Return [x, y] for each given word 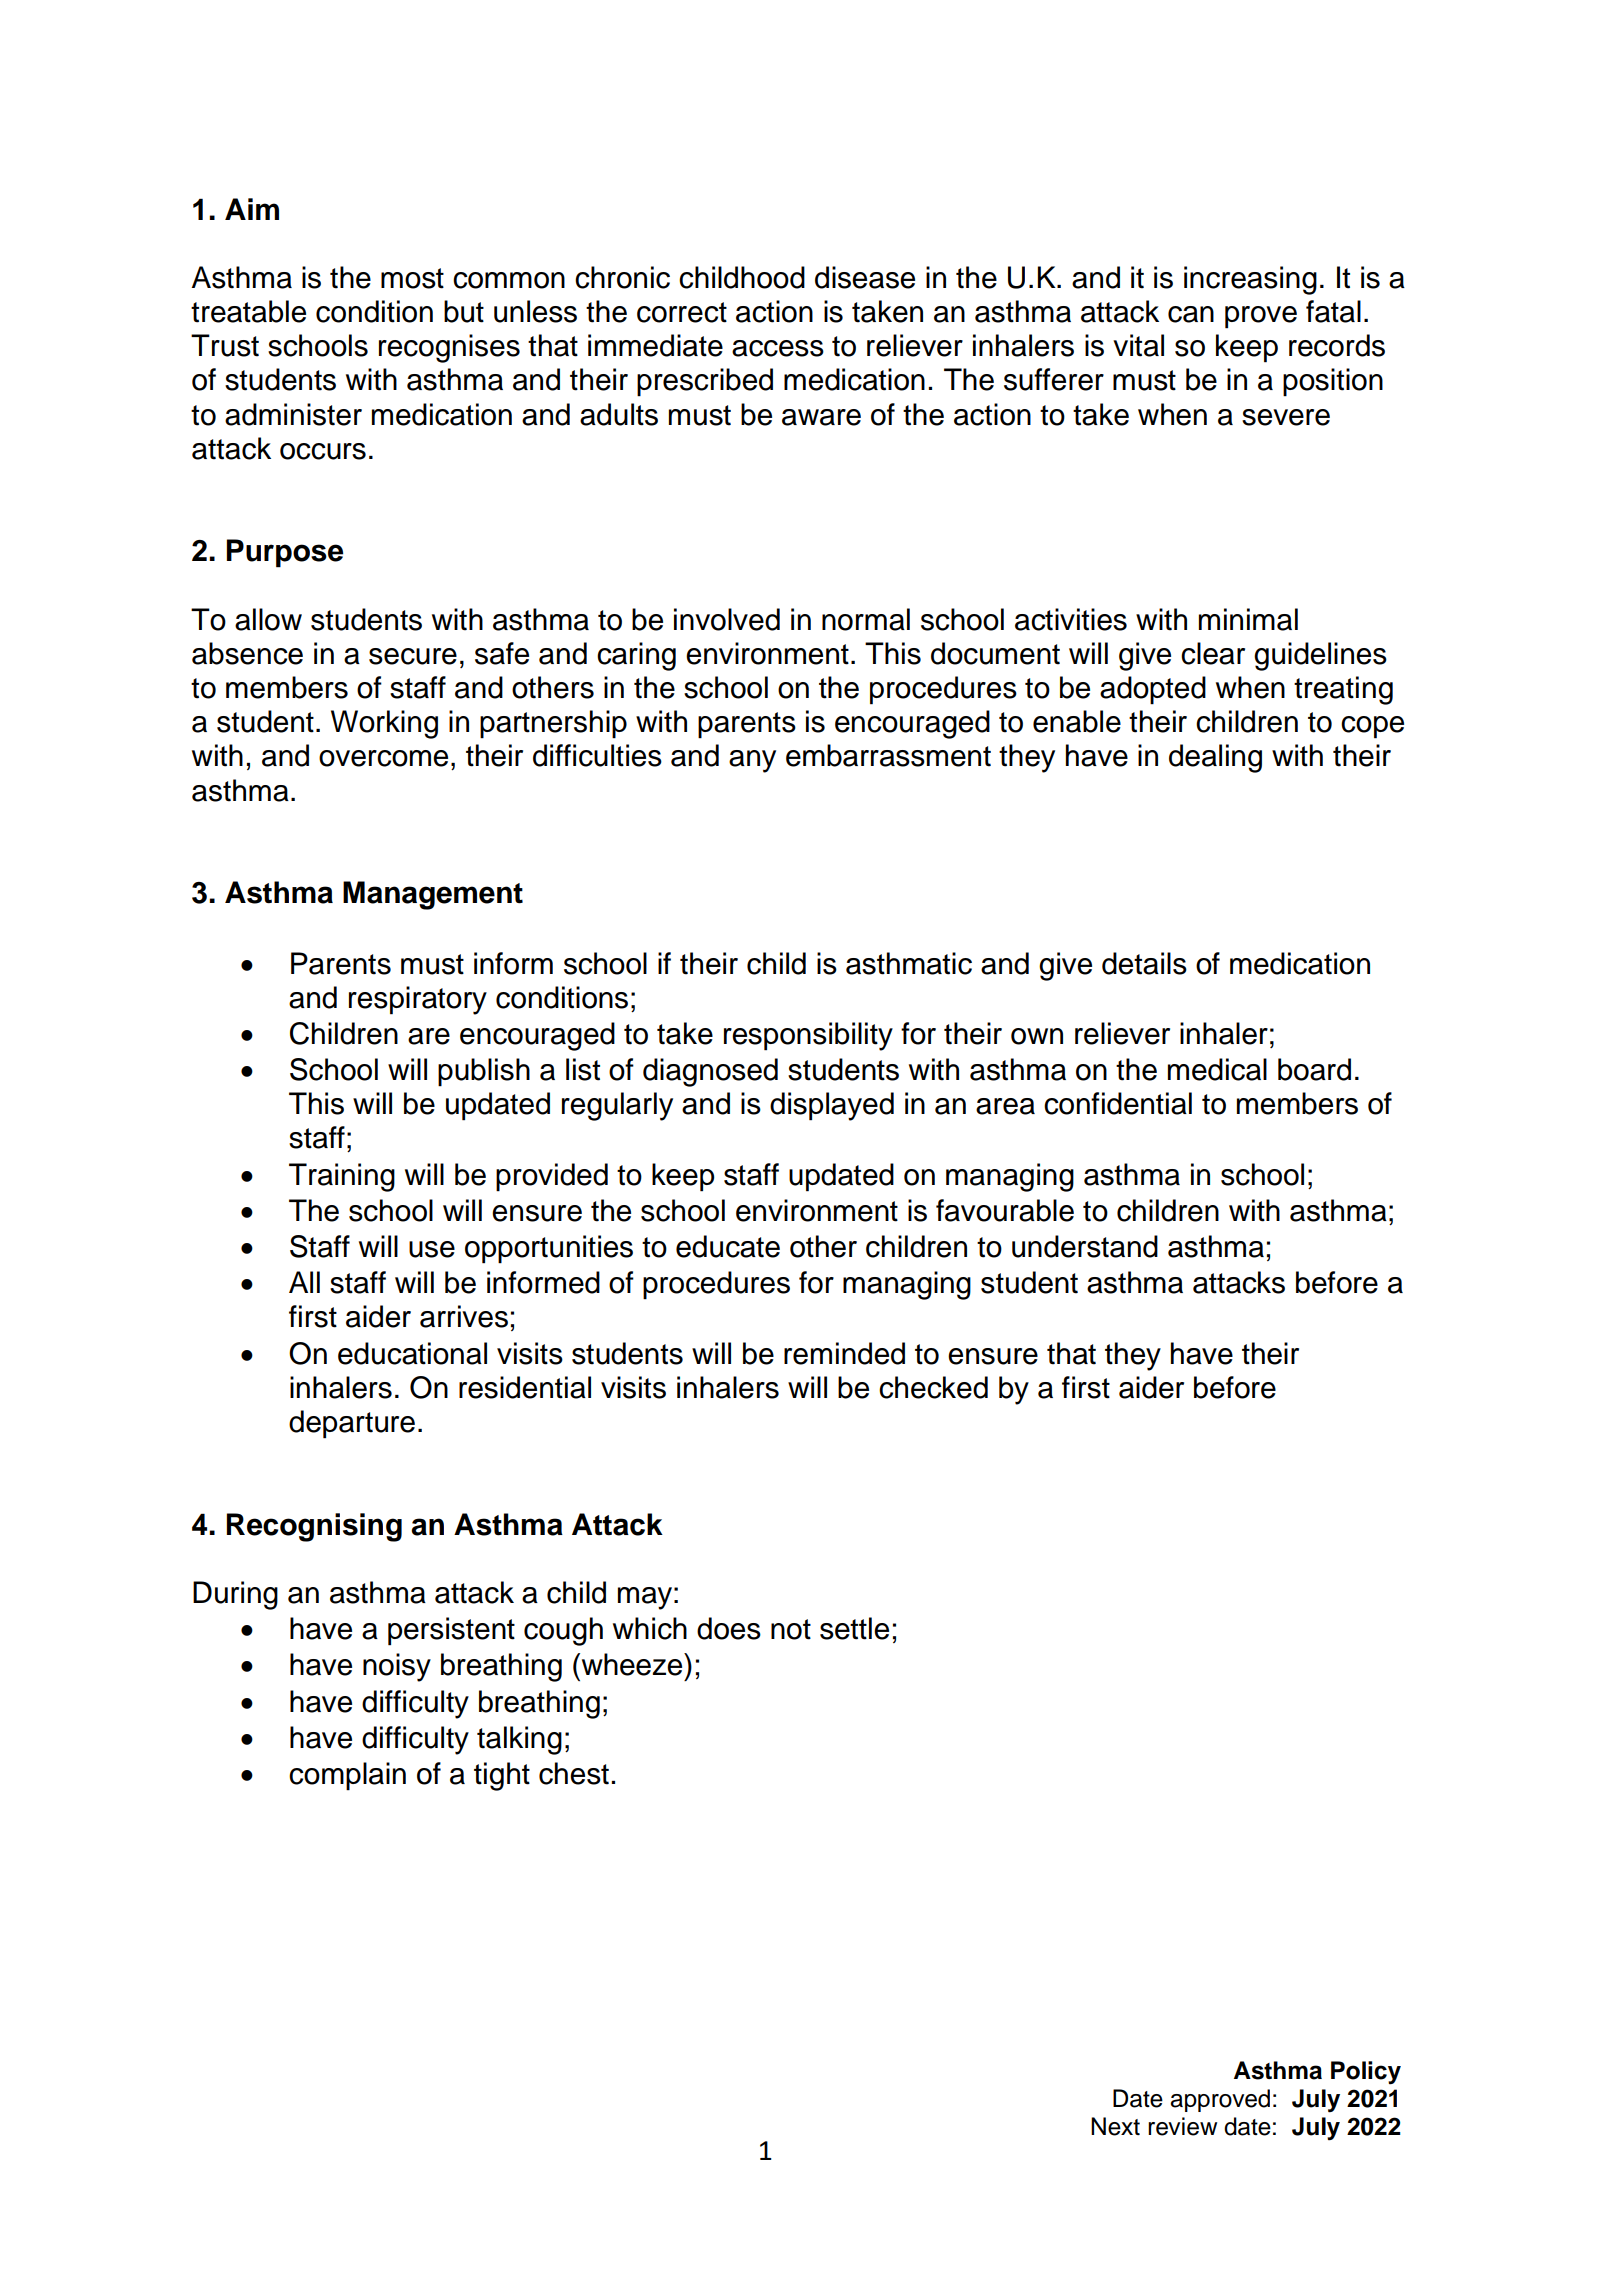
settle [854, 1628]
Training [342, 1177]
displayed [832, 1106]
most [412, 278]
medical [1217, 1069]
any [752, 761]
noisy [397, 1667]
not [791, 1629]
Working [384, 724]
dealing [1215, 758]
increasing [1250, 280]
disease [865, 277]
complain [347, 1776]
